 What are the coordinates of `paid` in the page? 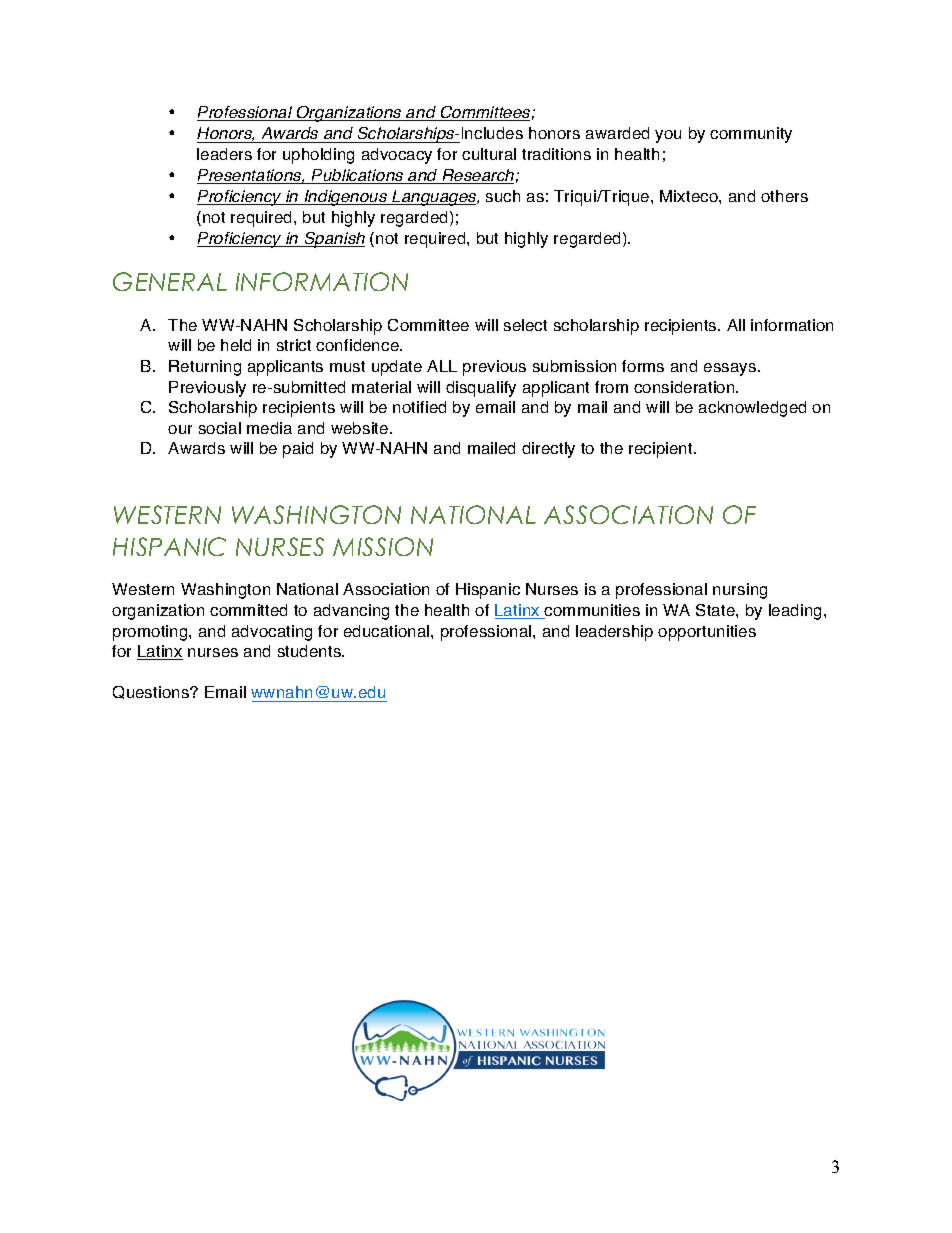 It's located at (298, 450).
